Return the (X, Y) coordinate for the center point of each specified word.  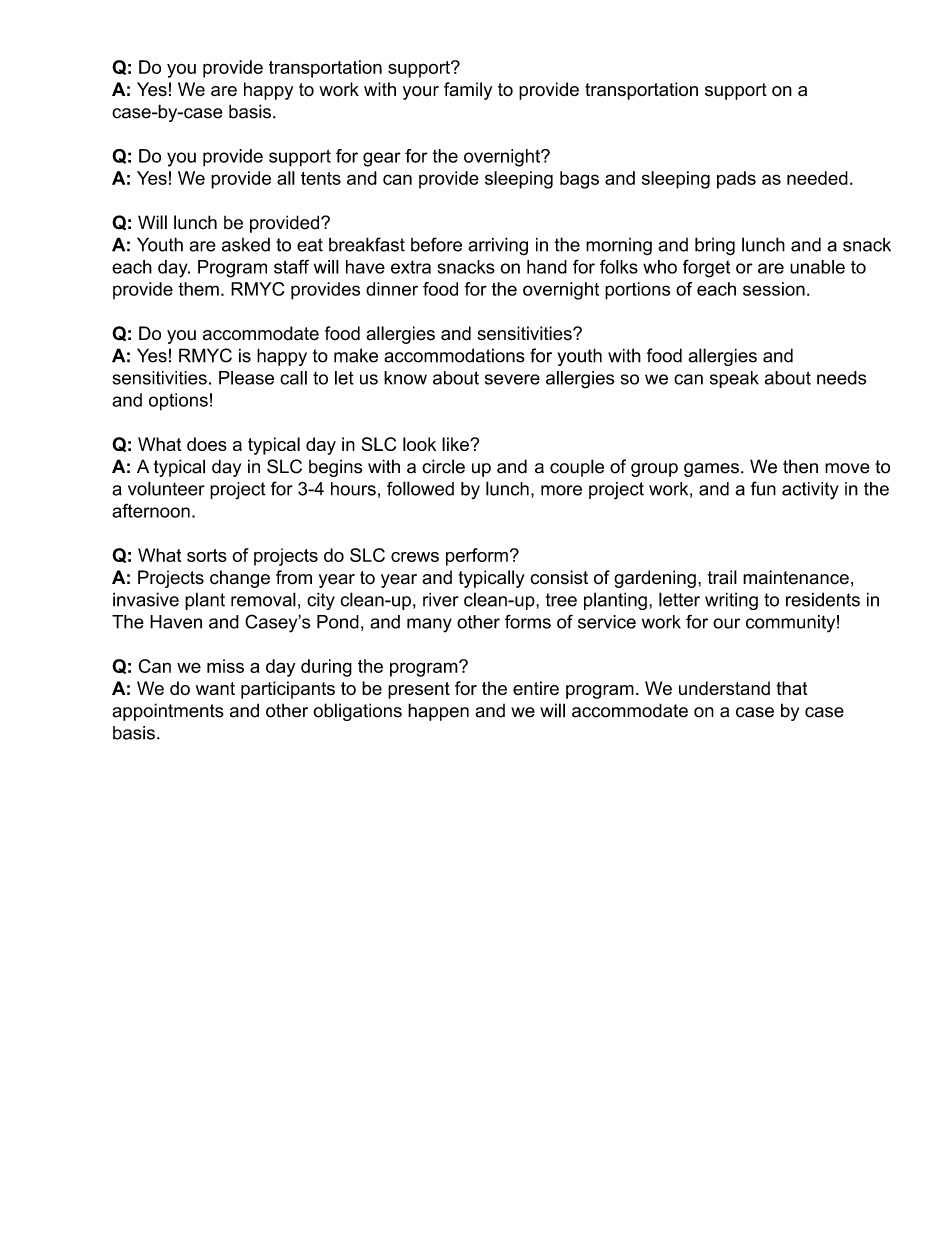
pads (736, 180)
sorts (207, 555)
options (178, 402)
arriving (498, 246)
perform (477, 557)
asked (246, 245)
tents (321, 178)
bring (715, 246)
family (468, 91)
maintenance (796, 577)
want (215, 688)
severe (512, 379)
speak (734, 379)
